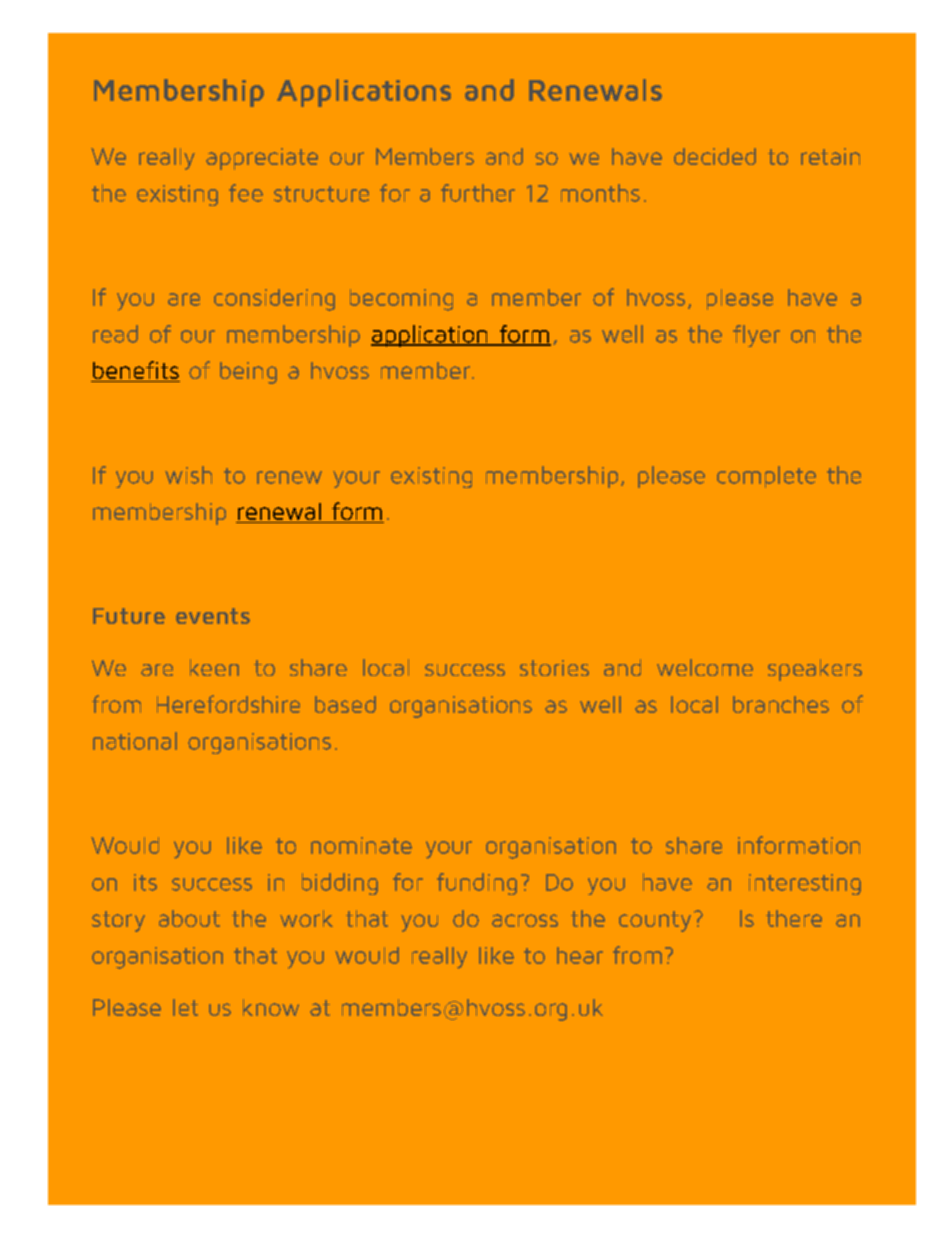 Image resolution: width=952 pixels, height=1233 pixels. Describe the element at coordinates (715, 156) in the page. I see `decided` at that location.
